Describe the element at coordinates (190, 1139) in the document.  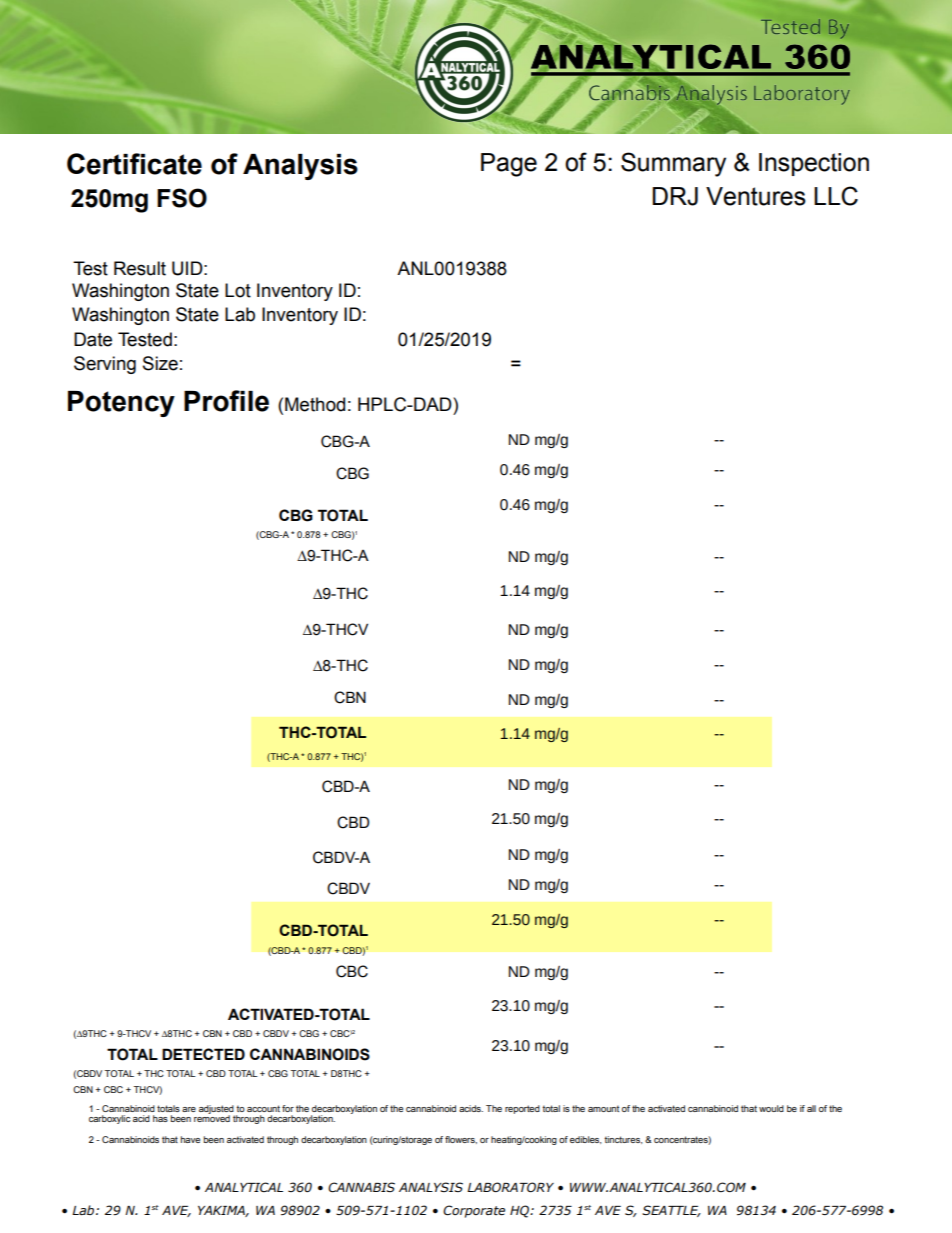
I see `have` at that location.
